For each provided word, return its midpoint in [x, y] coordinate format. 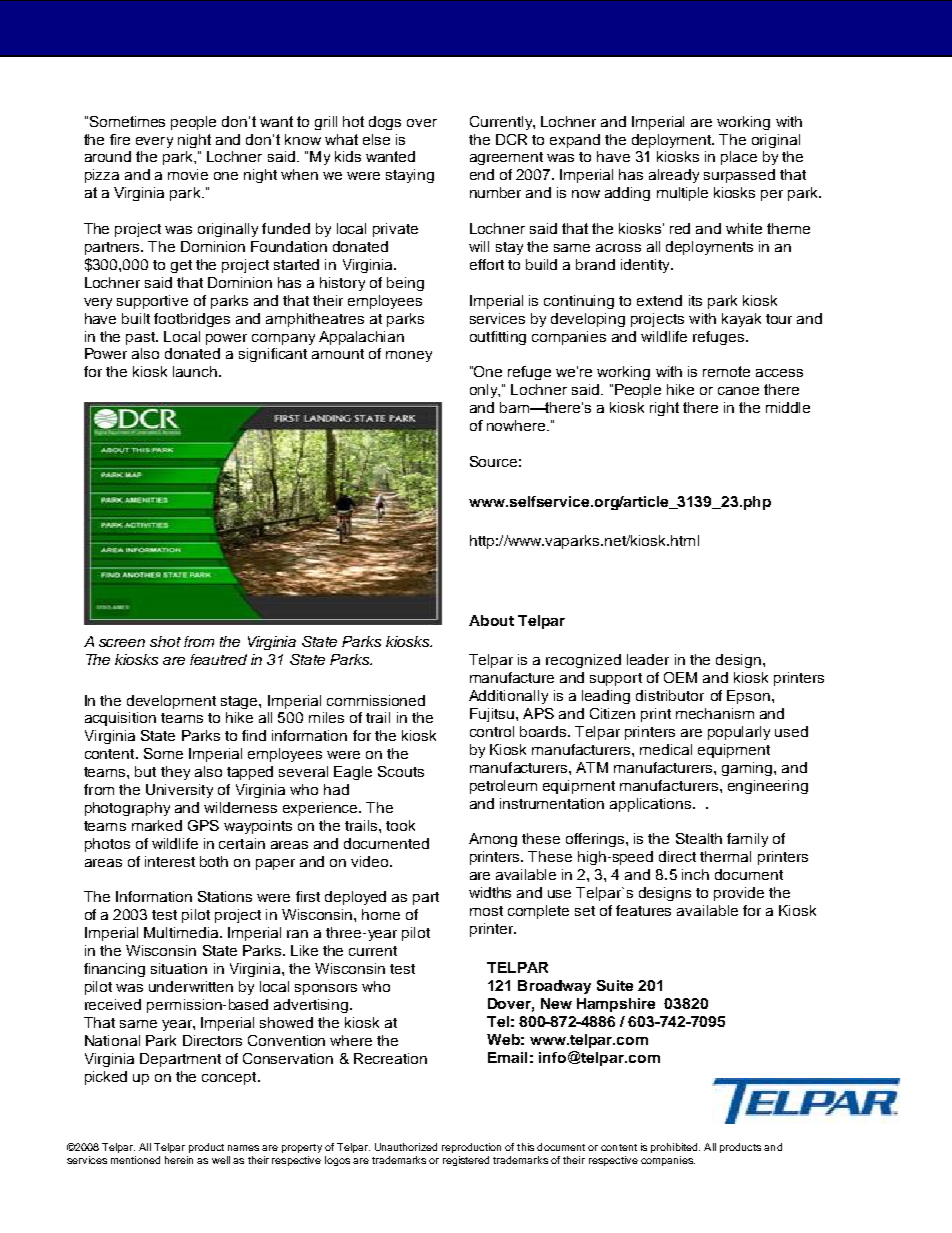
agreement [506, 158]
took [400, 825]
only [485, 391]
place [739, 158]
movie [188, 174]
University [179, 791]
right [664, 409]
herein [179, 1160]
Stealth [699, 838]
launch [195, 371]
